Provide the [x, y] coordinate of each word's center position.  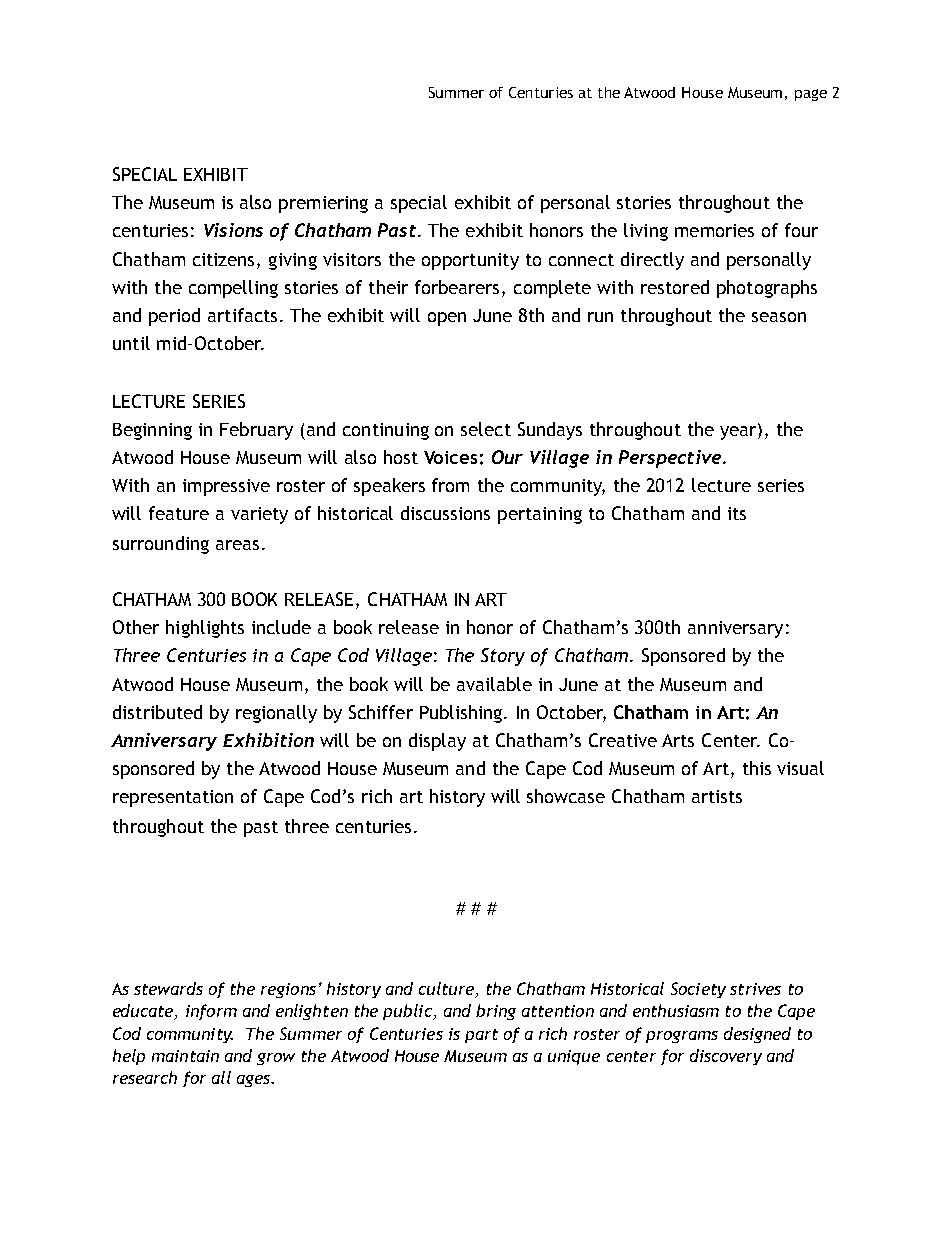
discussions [445, 513]
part [481, 1036]
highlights [205, 629]
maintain [185, 1056]
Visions [233, 230]
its [737, 513]
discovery [726, 1057]
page [811, 95]
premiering [323, 204]
